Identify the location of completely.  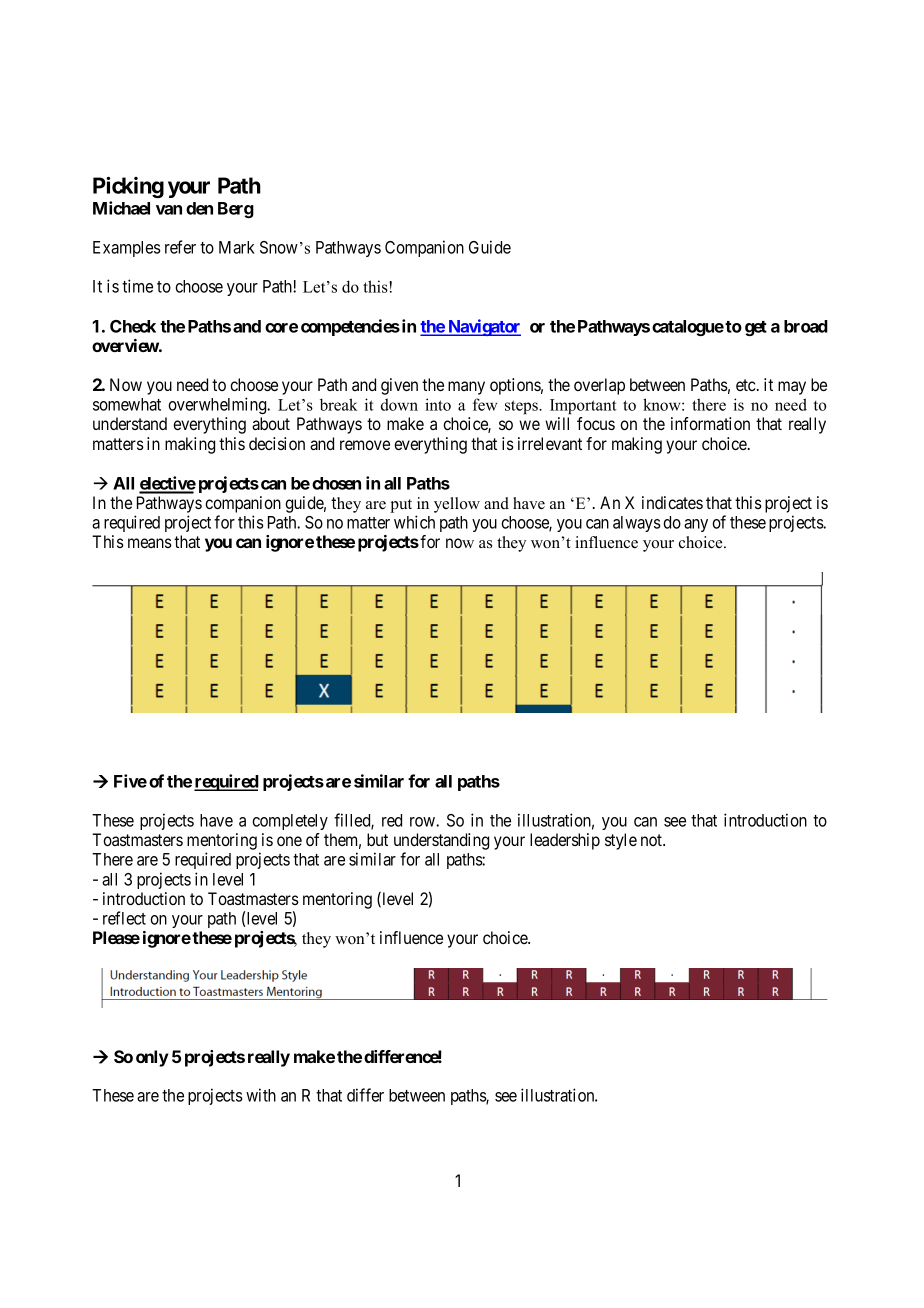
(290, 822).
